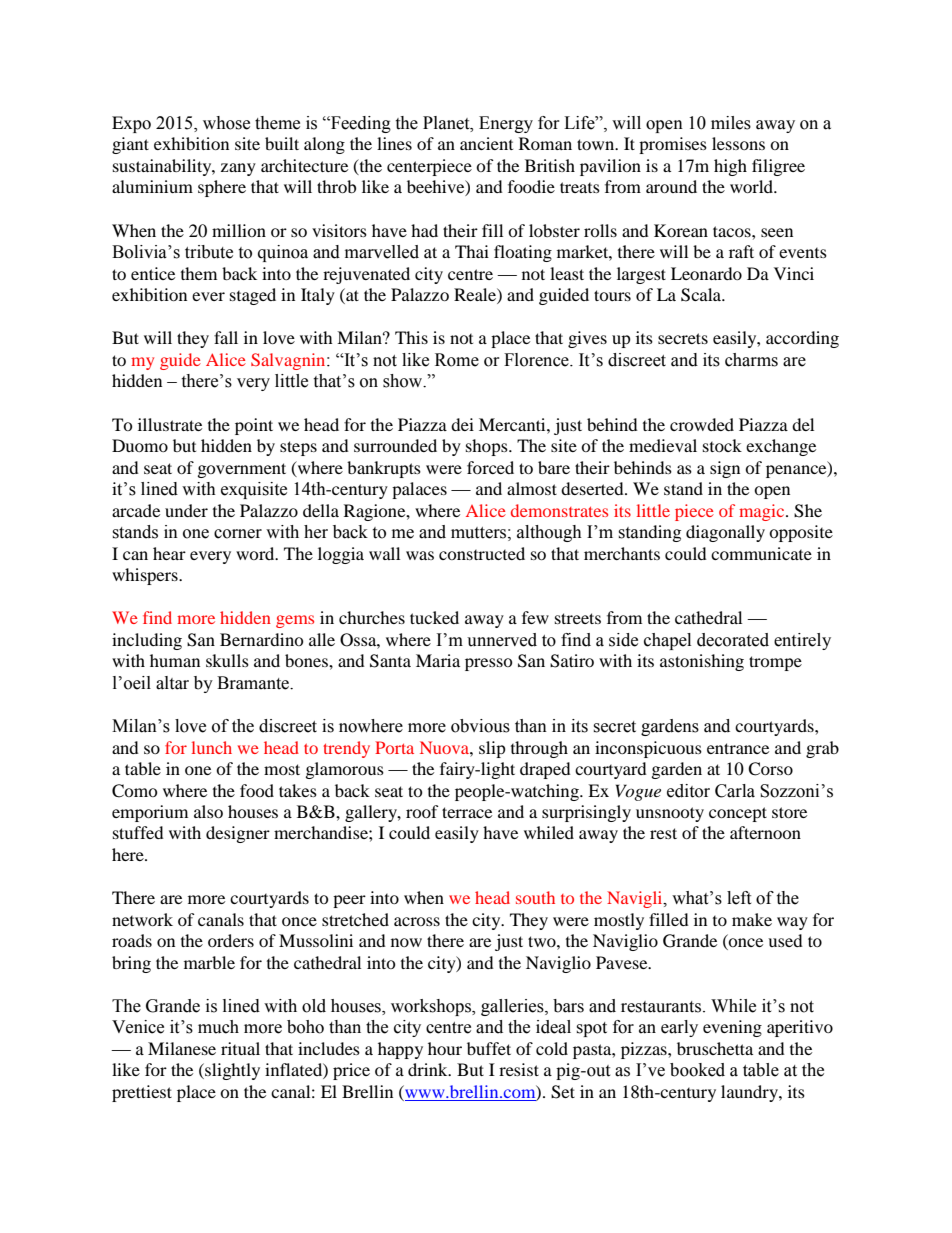 This page has width=952, height=1233. What do you see at coordinates (226, 337) in the page?
I see `fall` at bounding box center [226, 337].
